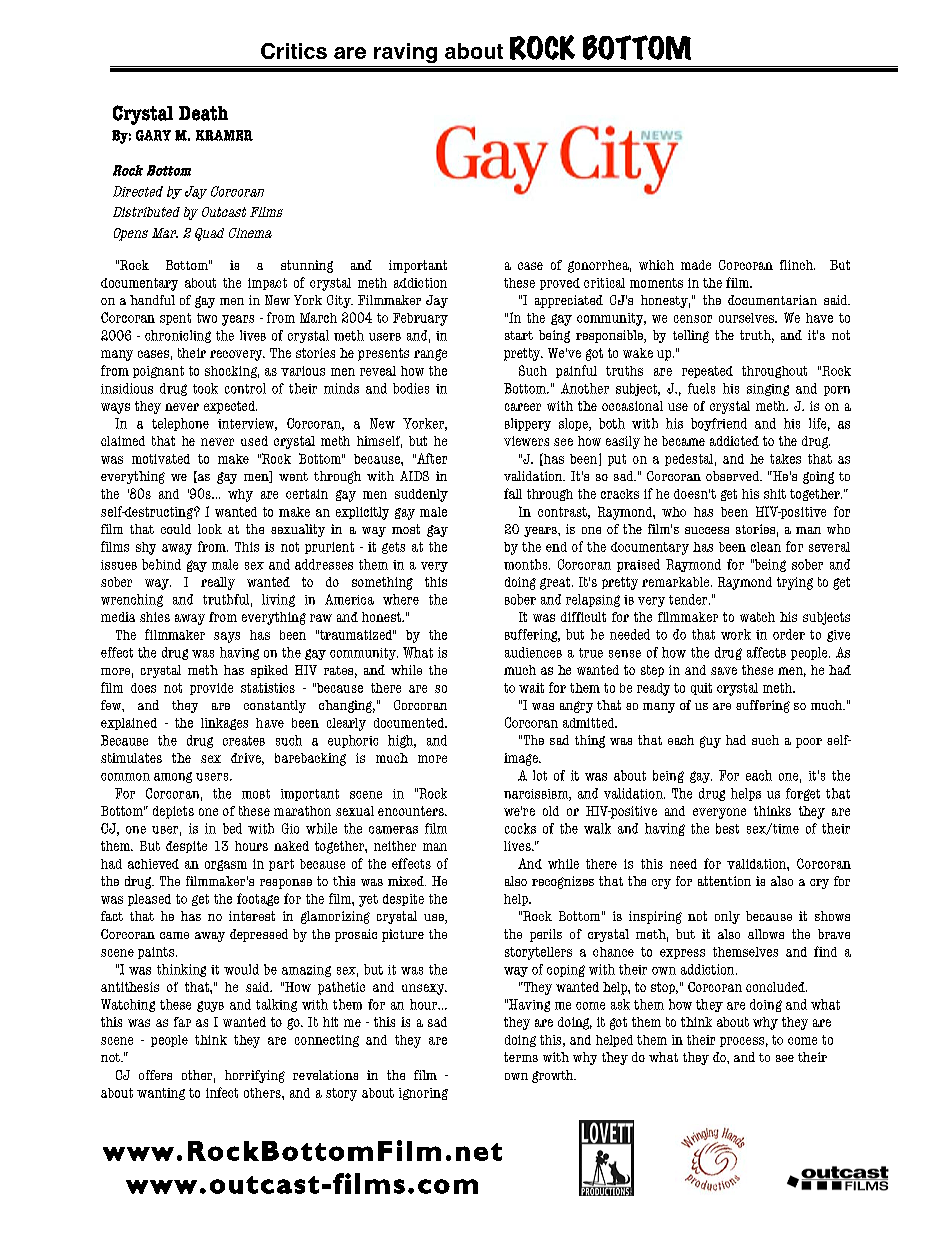  Describe the element at coordinates (527, 564) in the screenshot. I see `months` at that location.
